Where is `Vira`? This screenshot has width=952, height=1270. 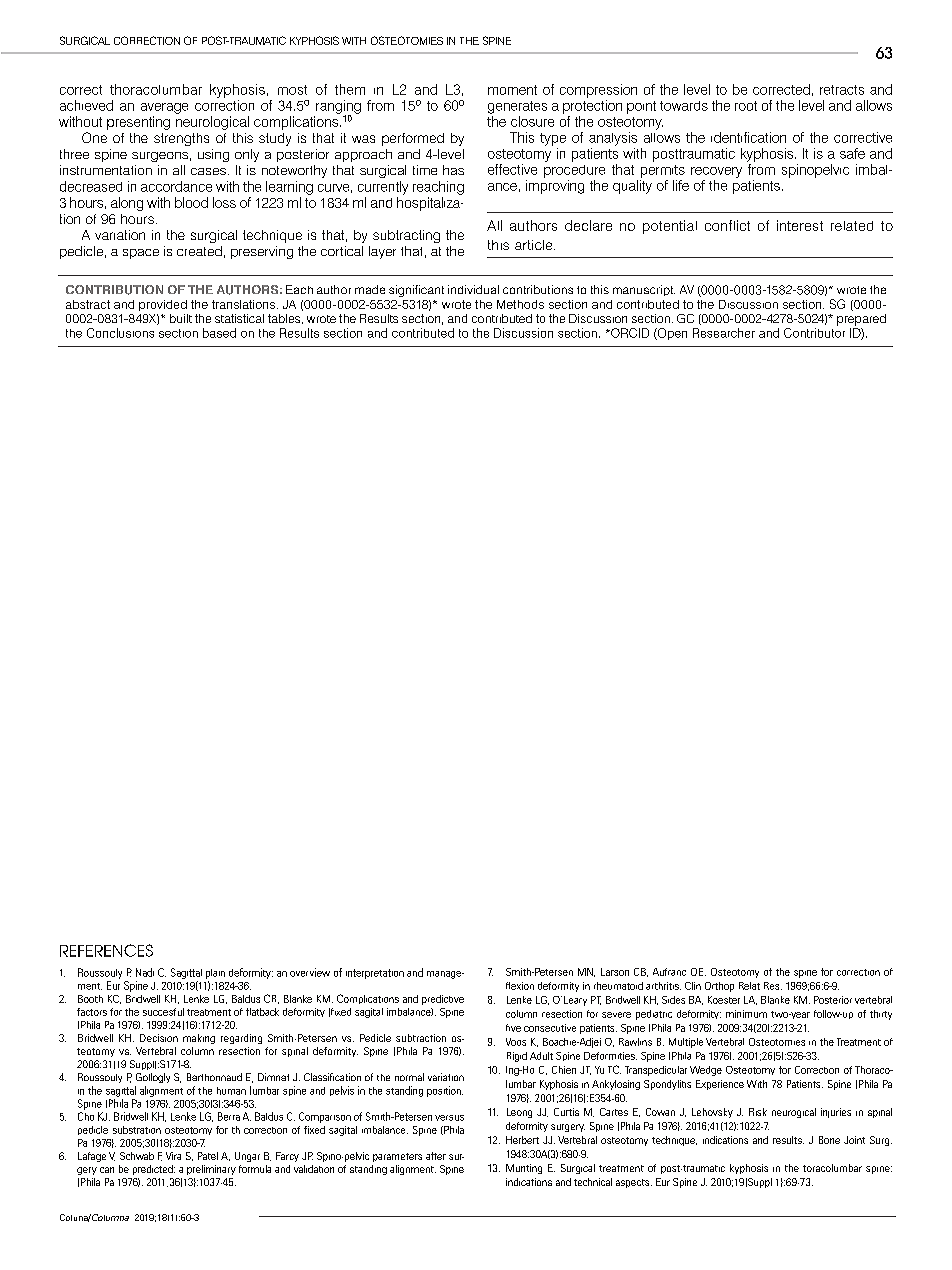
Vira is located at coordinates (173, 1156).
